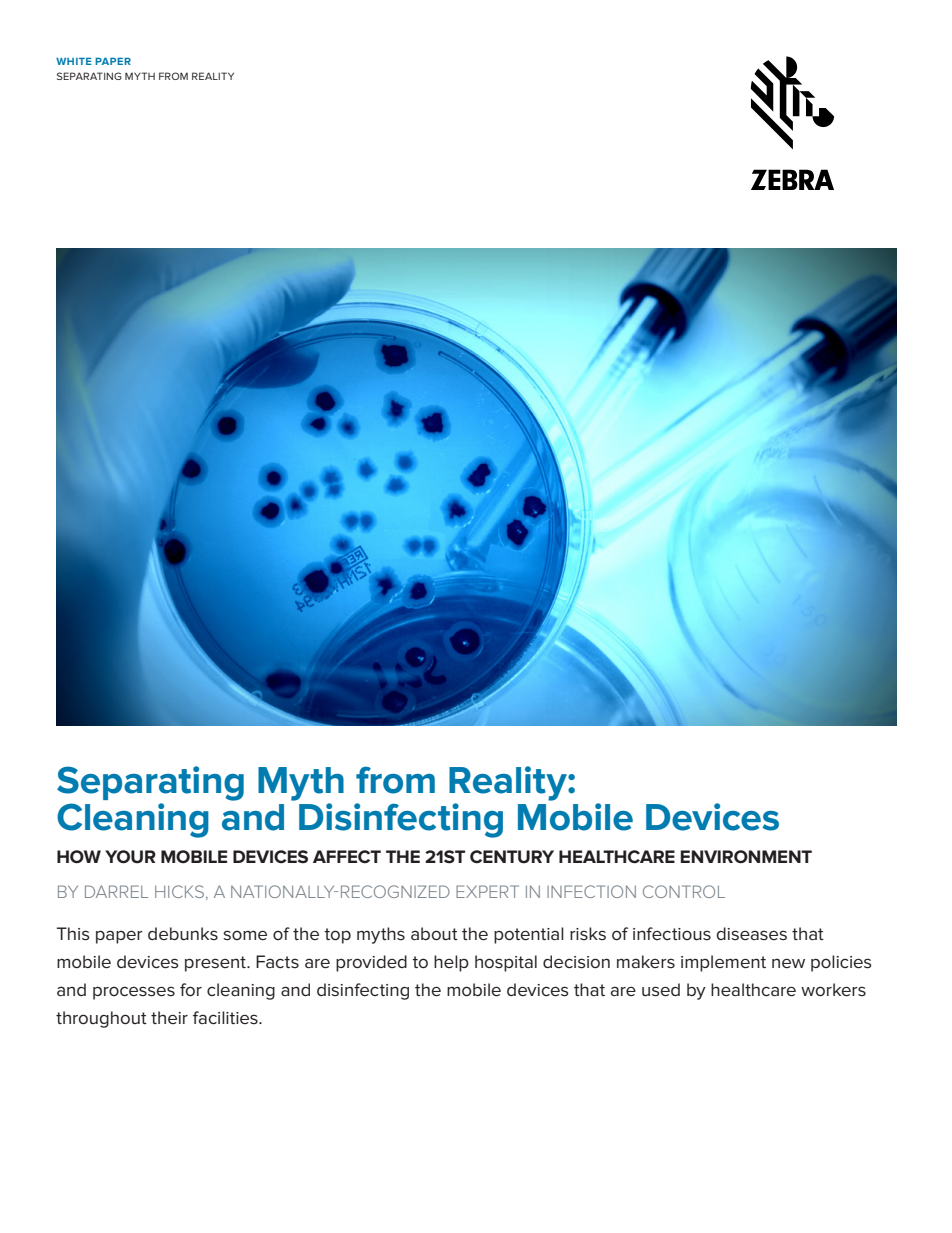 The height and width of the screenshot is (1233, 952). I want to click on CONTROL, so click(684, 891).
